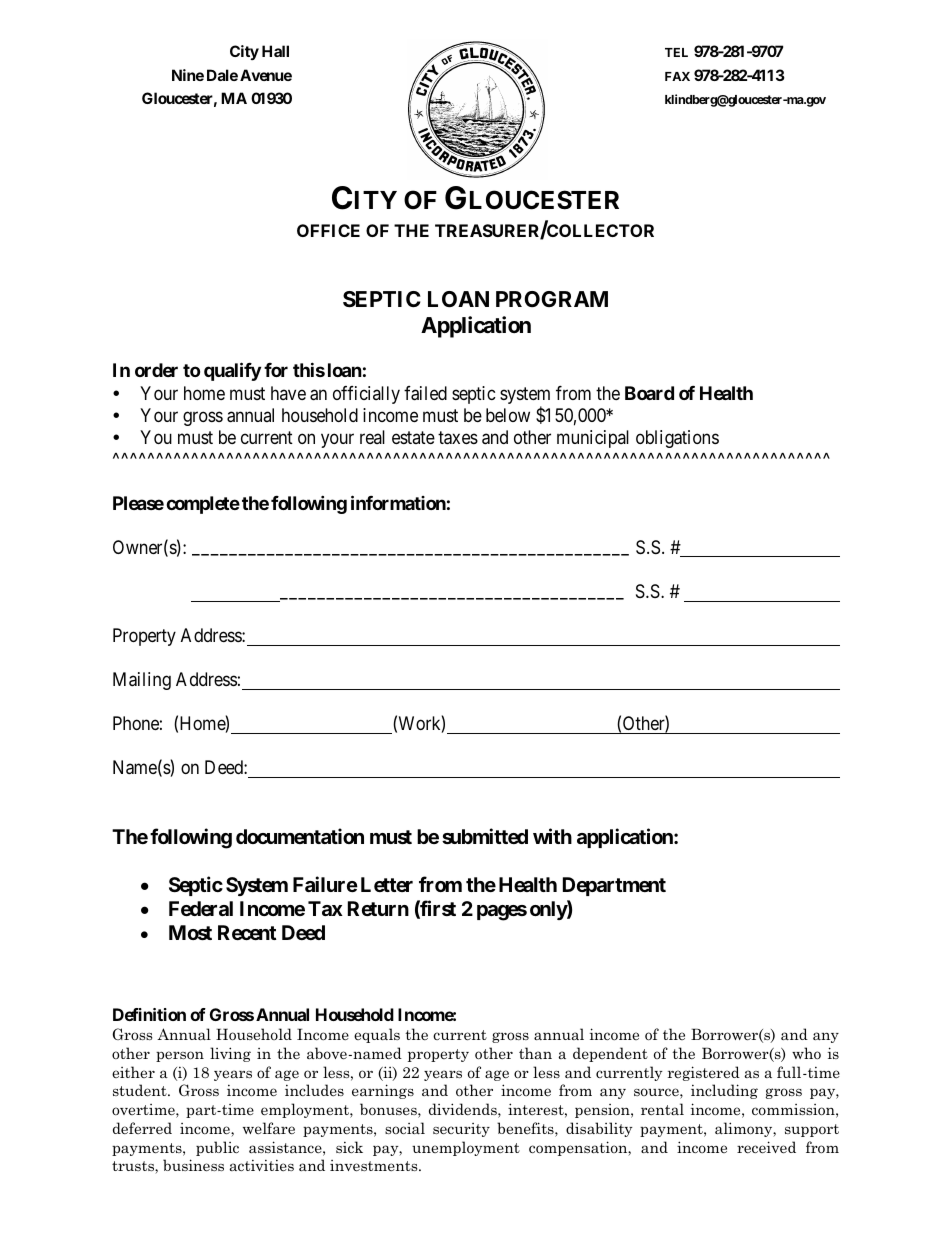 This screenshot has height=1233, width=952. Describe the element at coordinates (458, 438) in the screenshot. I see `taxes` at that location.
